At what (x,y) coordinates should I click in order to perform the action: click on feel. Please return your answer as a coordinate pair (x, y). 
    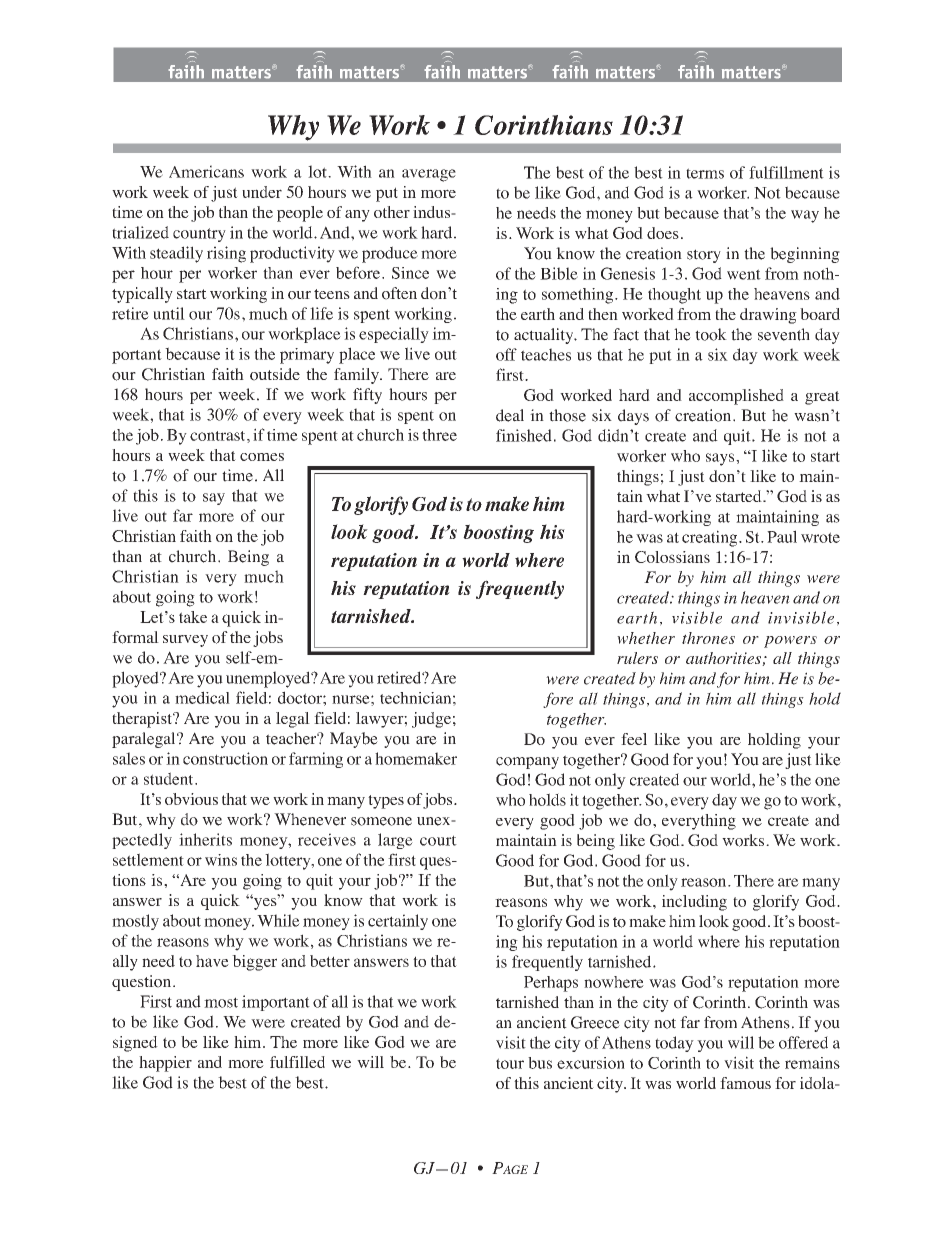
    Looking at the image, I should click on (634, 739).
